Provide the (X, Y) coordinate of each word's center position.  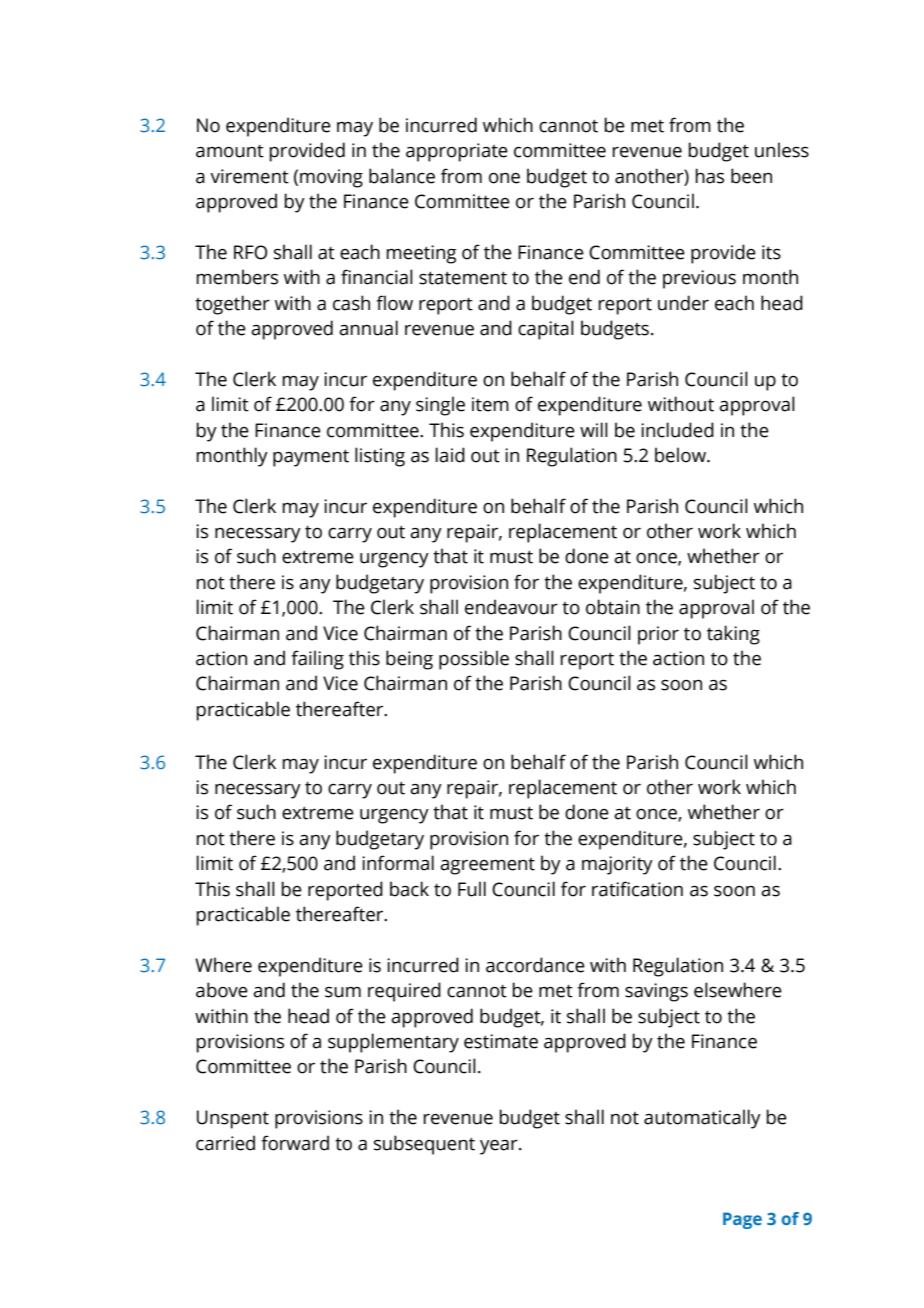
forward (295, 1143)
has (709, 176)
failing (317, 660)
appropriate (457, 152)
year (500, 1147)
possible (474, 660)
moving (331, 178)
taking (733, 635)
